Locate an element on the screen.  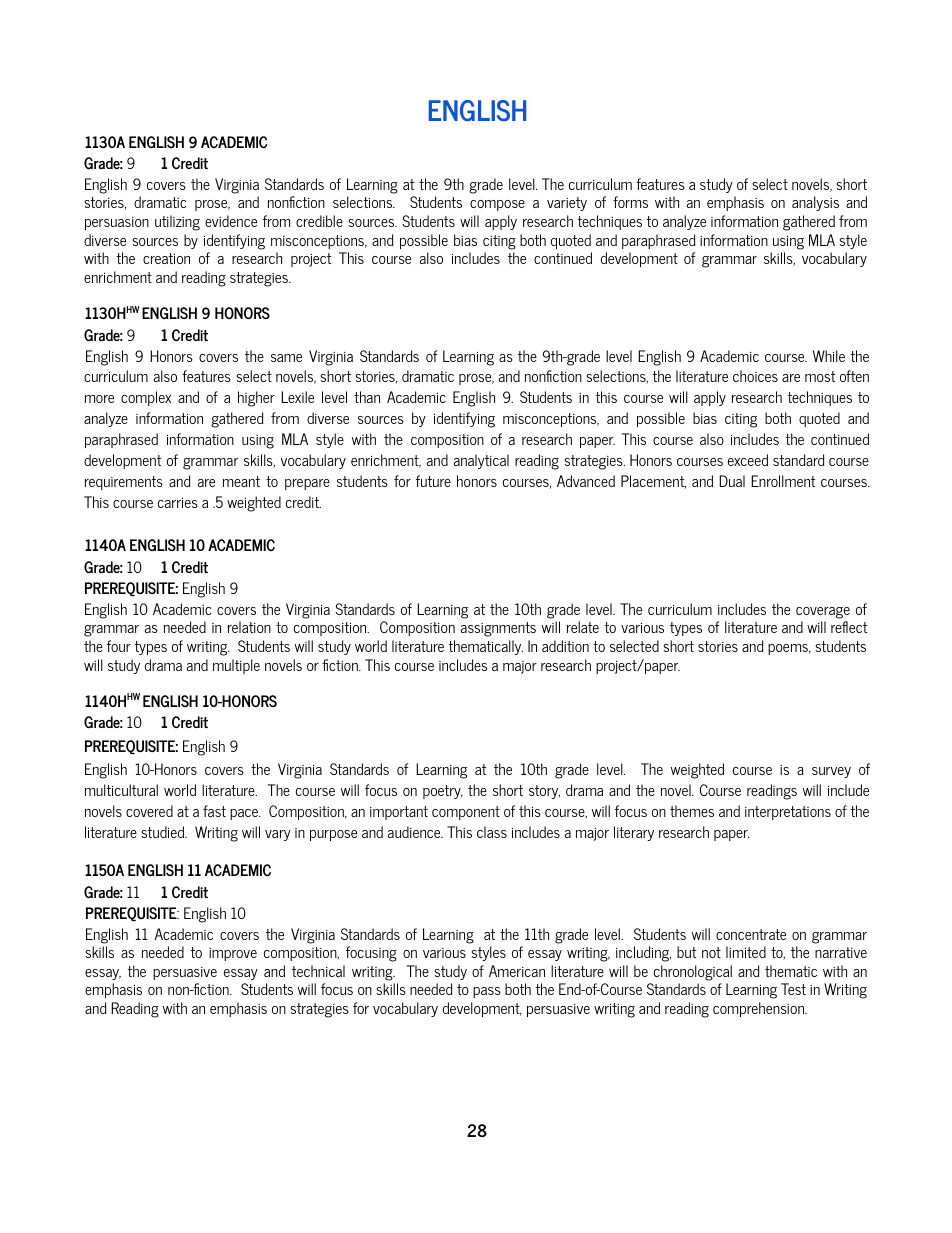
coverage is located at coordinates (823, 613).
